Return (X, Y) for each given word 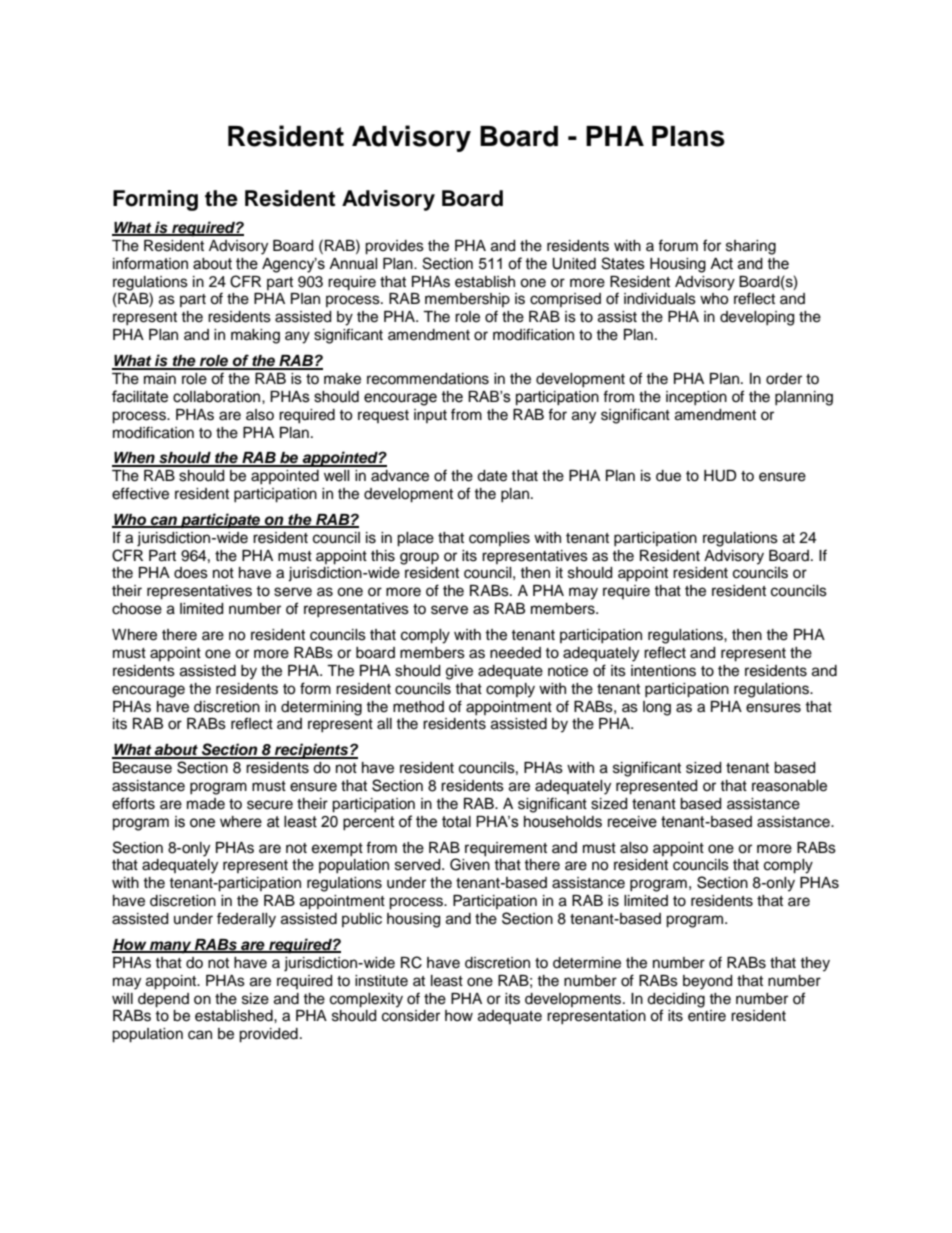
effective (140, 493)
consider (411, 1016)
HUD (720, 476)
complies (499, 539)
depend (163, 1000)
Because (142, 768)
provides (394, 247)
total (456, 822)
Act (721, 264)
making (255, 336)
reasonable (789, 786)
